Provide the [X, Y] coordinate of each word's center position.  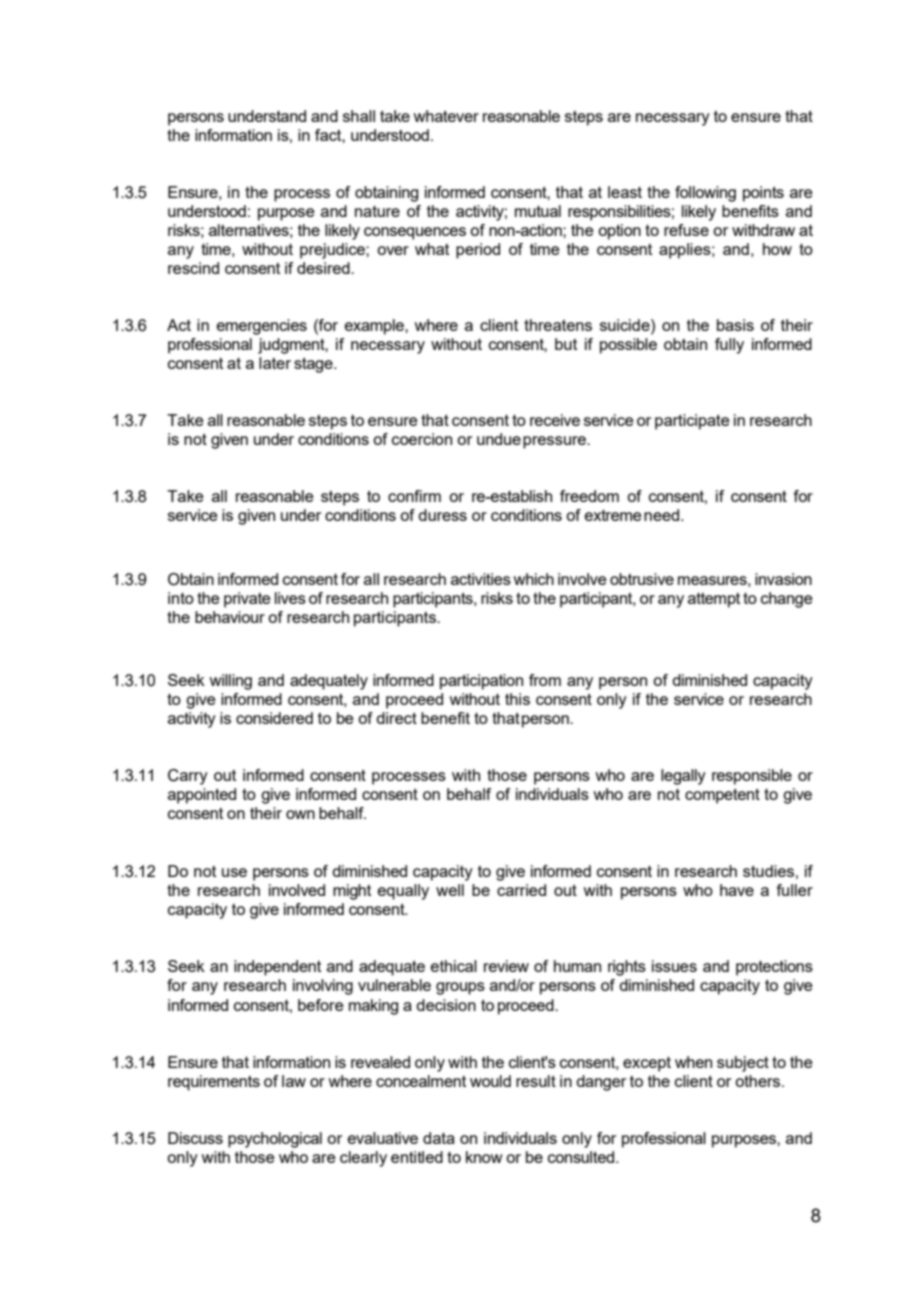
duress [442, 515]
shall [359, 116]
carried [521, 890]
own [300, 814]
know [484, 1157]
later [275, 363]
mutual [538, 211]
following [705, 194]
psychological [275, 1140]
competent [722, 796]
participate [692, 422]
